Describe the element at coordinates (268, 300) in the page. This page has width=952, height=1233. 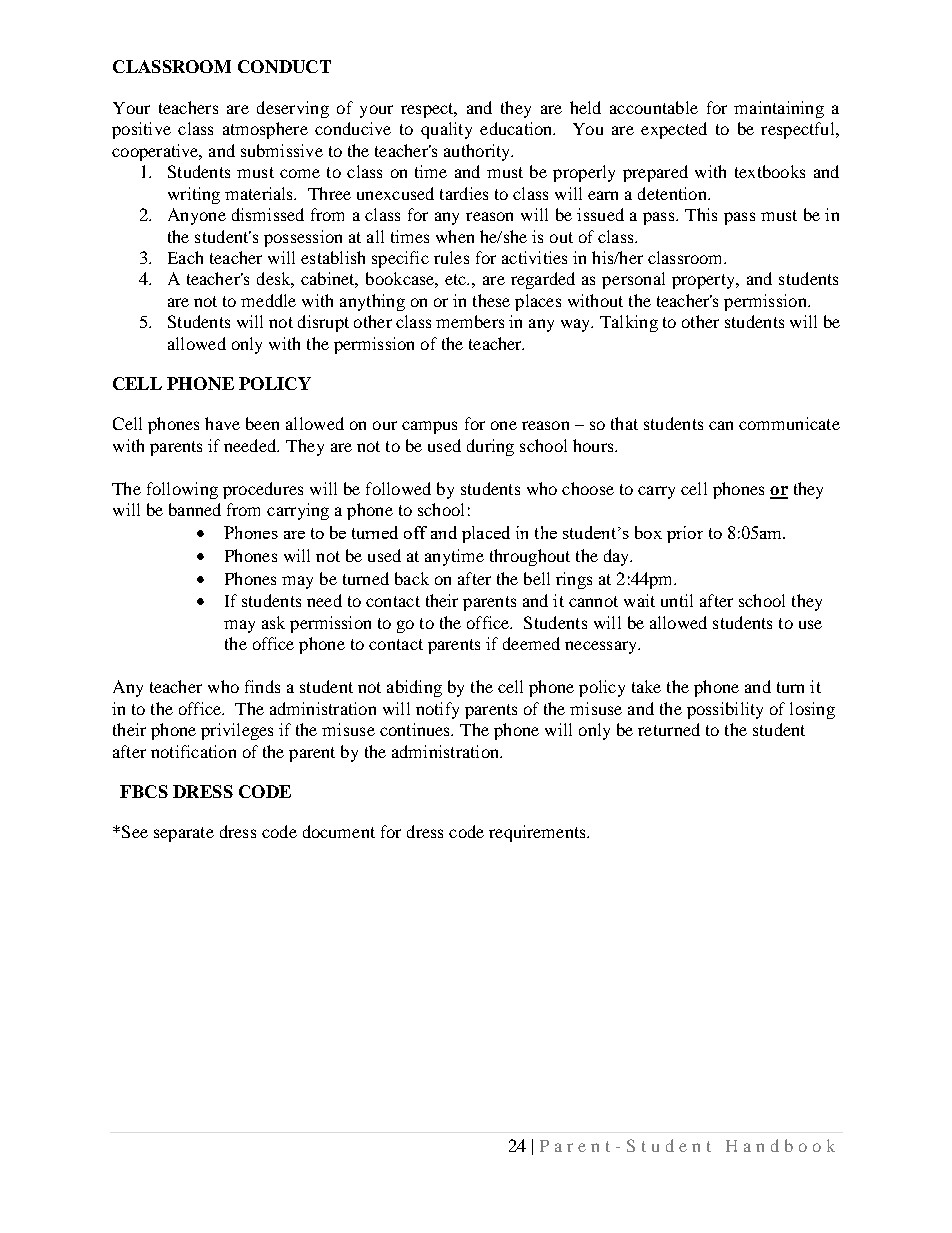
I see `meddle` at that location.
